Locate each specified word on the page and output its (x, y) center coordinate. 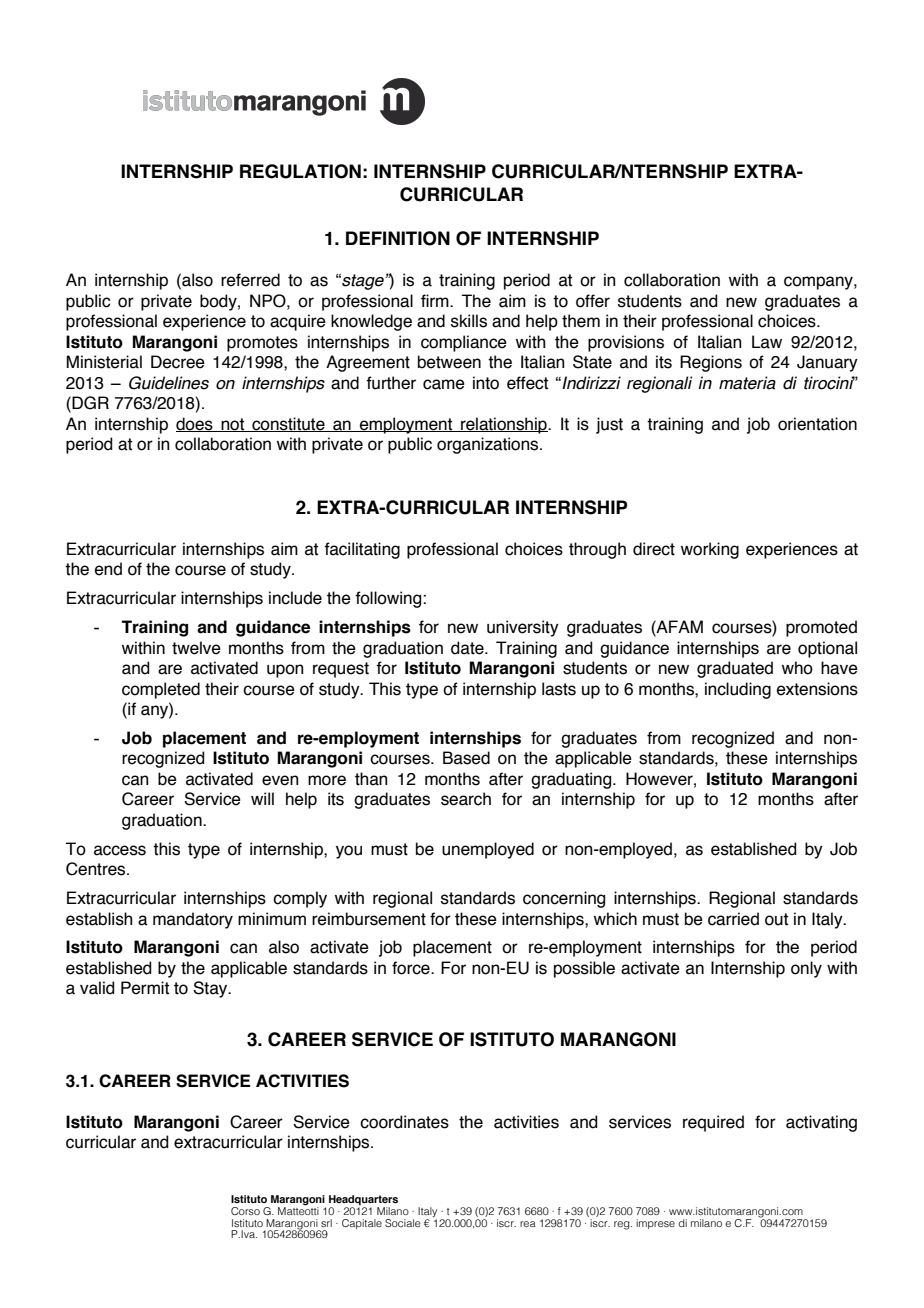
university (523, 628)
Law (767, 342)
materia (747, 383)
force (412, 968)
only (806, 969)
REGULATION (300, 171)
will (262, 798)
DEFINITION (398, 238)
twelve (196, 648)
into (486, 383)
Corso (245, 1211)
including (738, 690)
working (710, 550)
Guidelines (169, 383)
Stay (211, 989)
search (466, 799)
